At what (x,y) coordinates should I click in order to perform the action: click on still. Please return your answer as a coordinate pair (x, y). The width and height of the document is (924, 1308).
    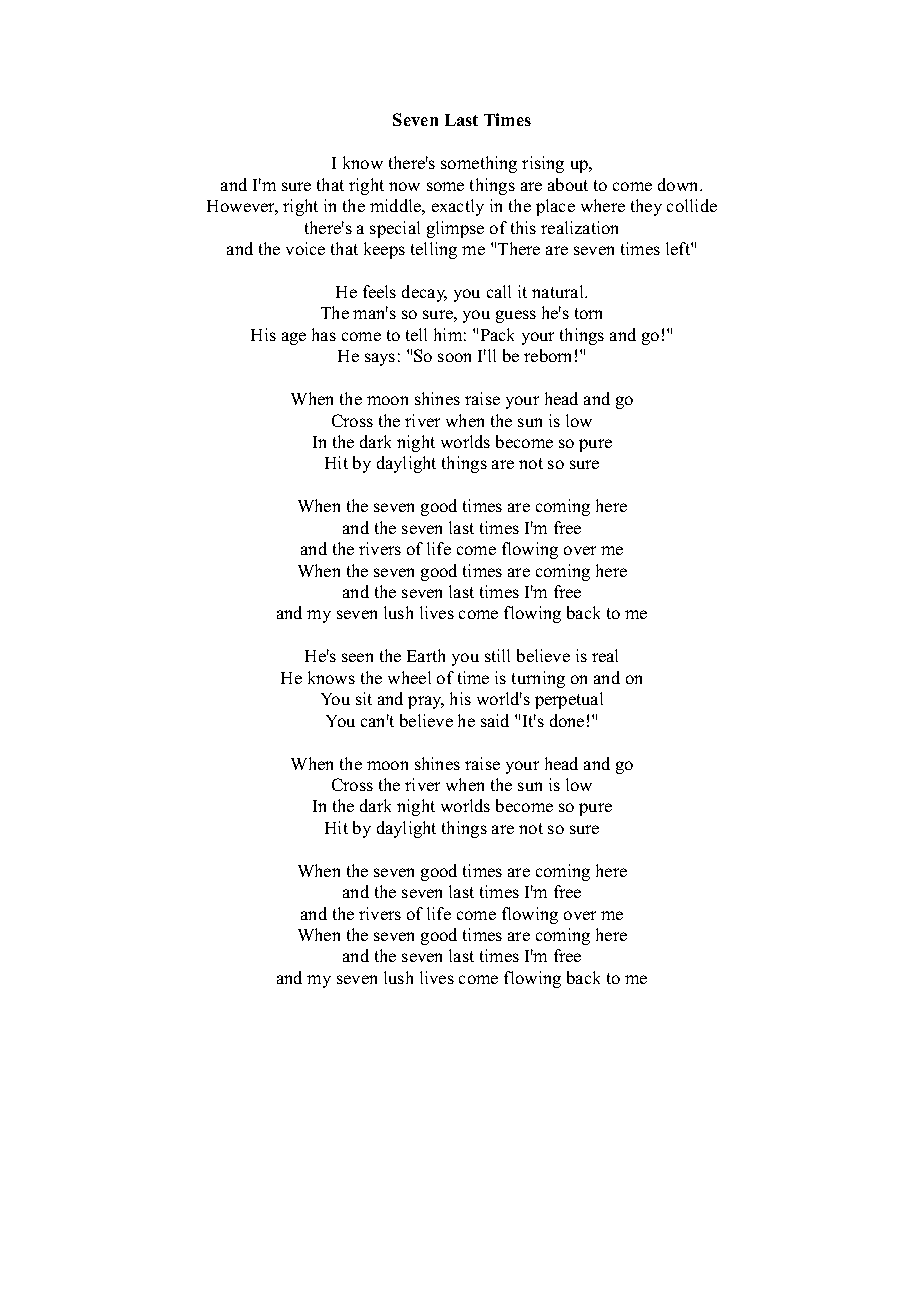
    Looking at the image, I should click on (497, 655).
